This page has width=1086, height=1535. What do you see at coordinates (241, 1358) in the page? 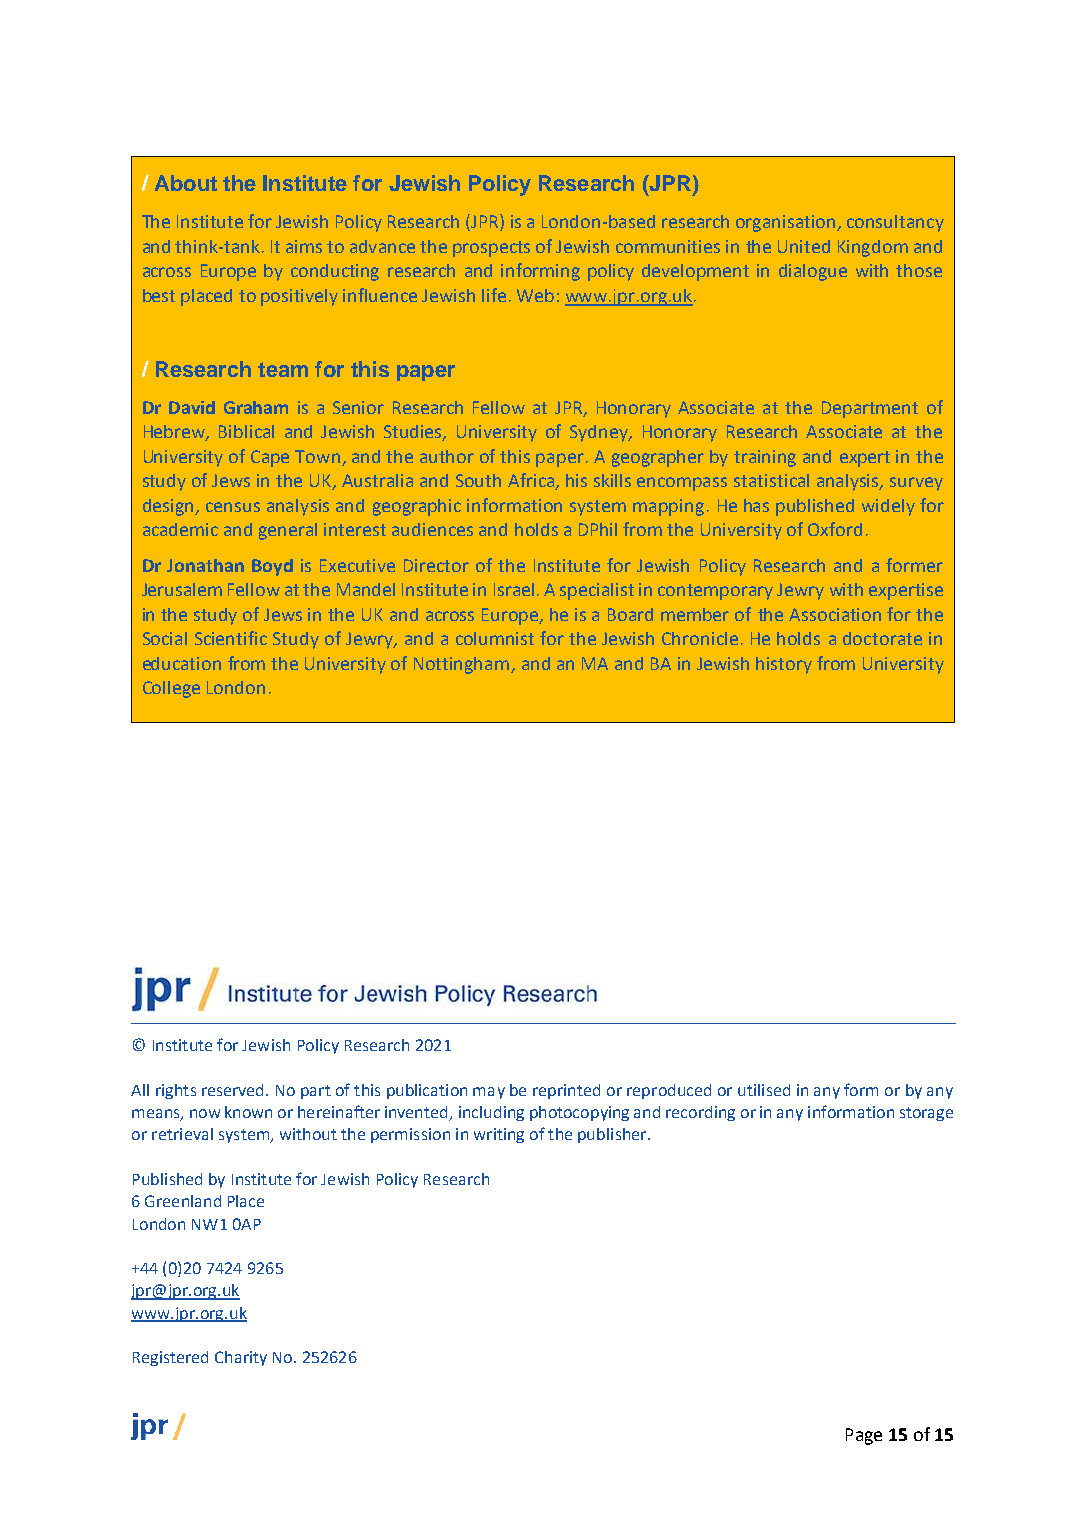
I see `Charity` at bounding box center [241, 1358].
